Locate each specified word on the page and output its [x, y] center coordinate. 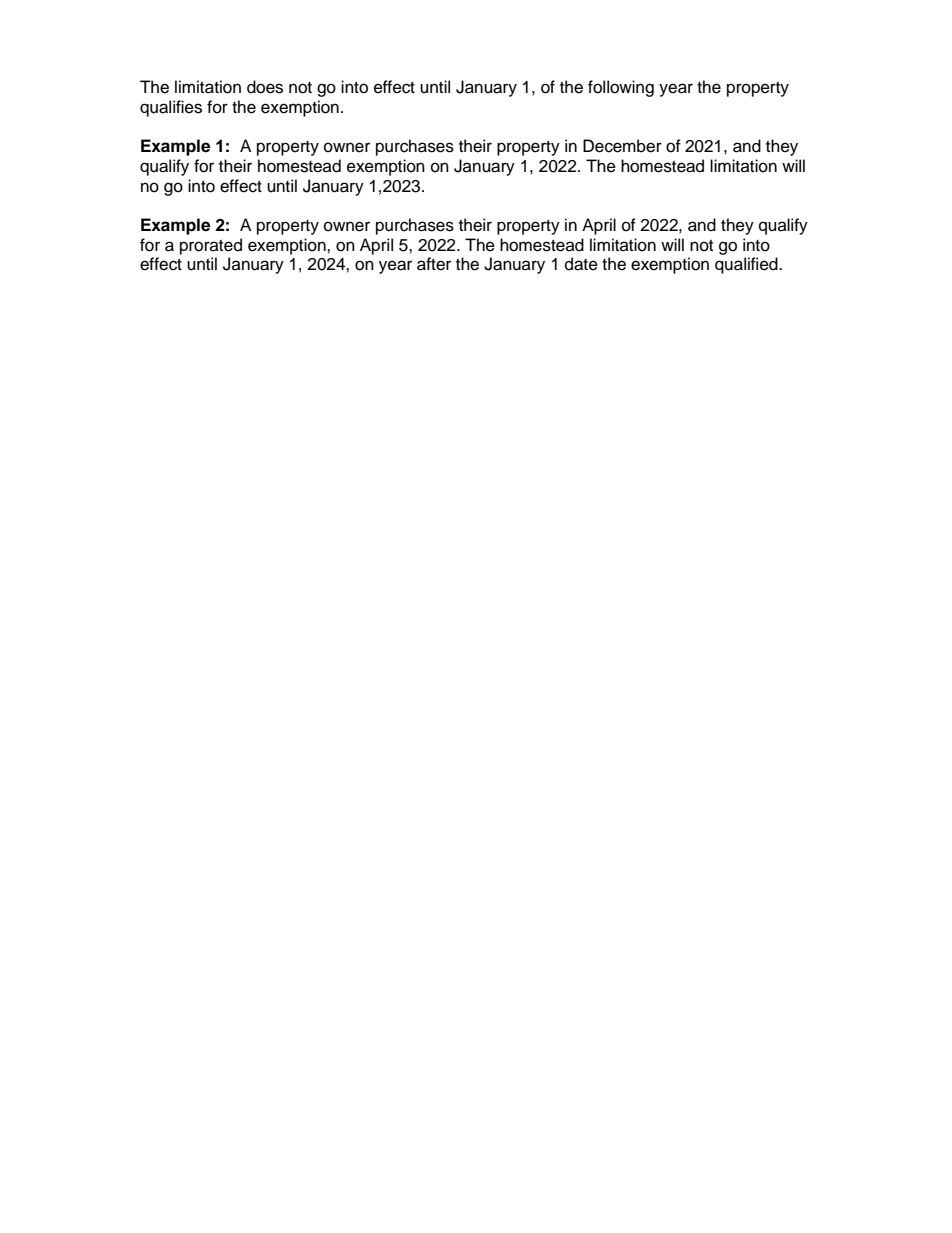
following [621, 88]
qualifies [171, 108]
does [265, 87]
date [581, 264]
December [622, 146]
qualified [747, 265]
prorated [211, 246]
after [434, 264]
